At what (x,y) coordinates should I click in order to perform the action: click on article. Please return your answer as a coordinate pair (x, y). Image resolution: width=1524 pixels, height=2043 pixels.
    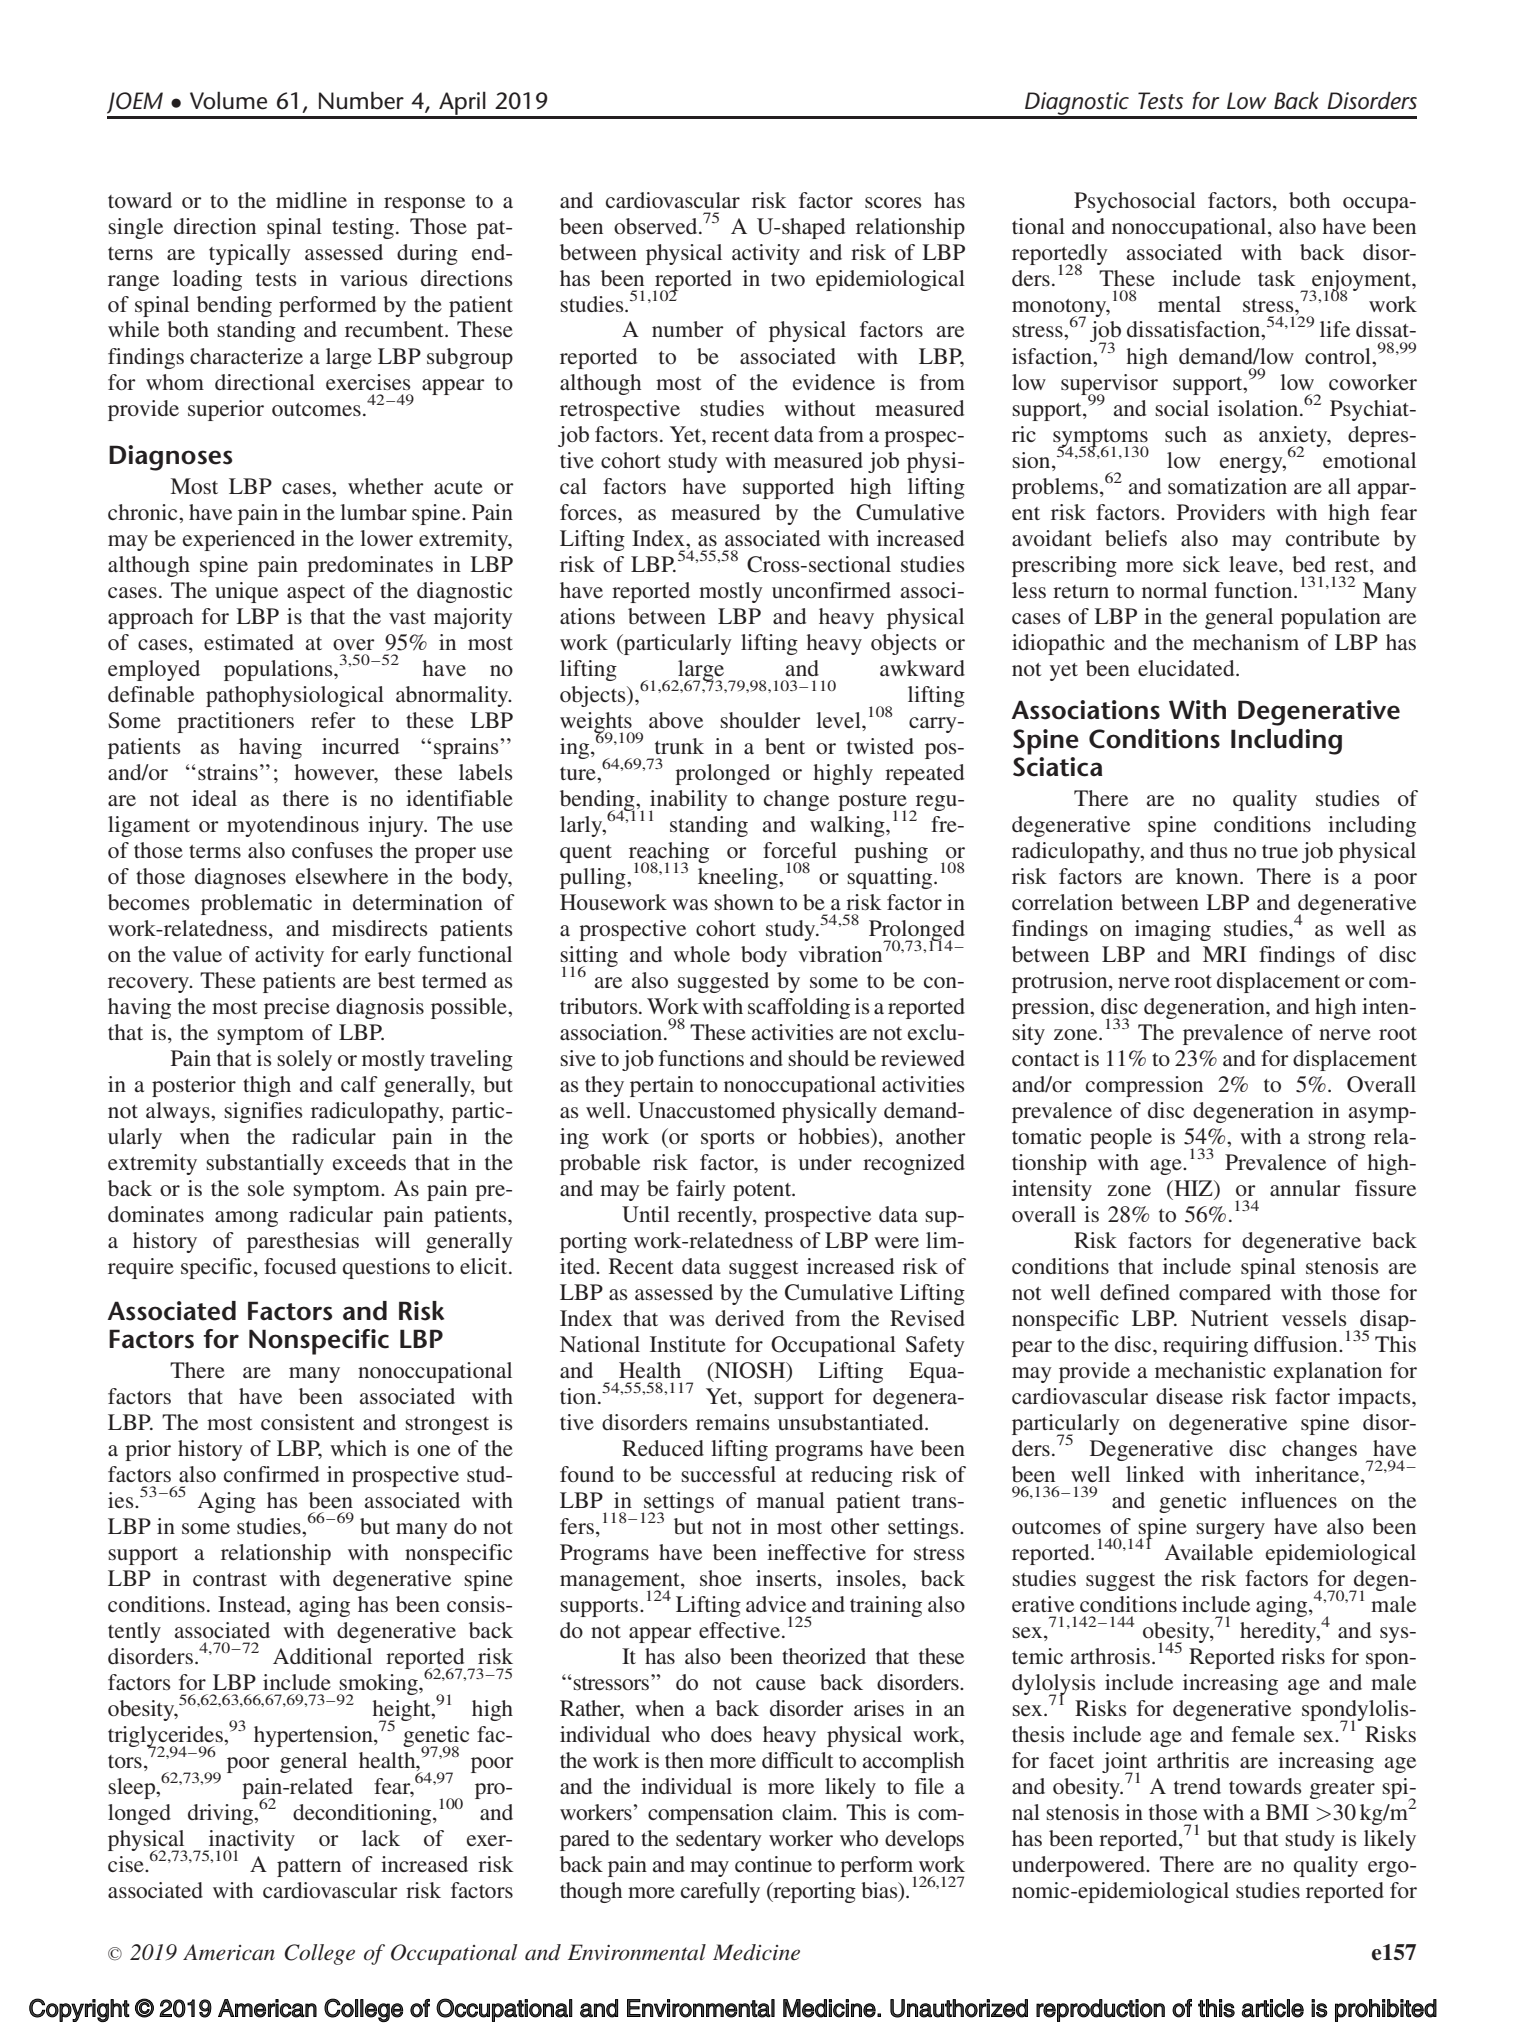
    Looking at the image, I should click on (1273, 2008).
